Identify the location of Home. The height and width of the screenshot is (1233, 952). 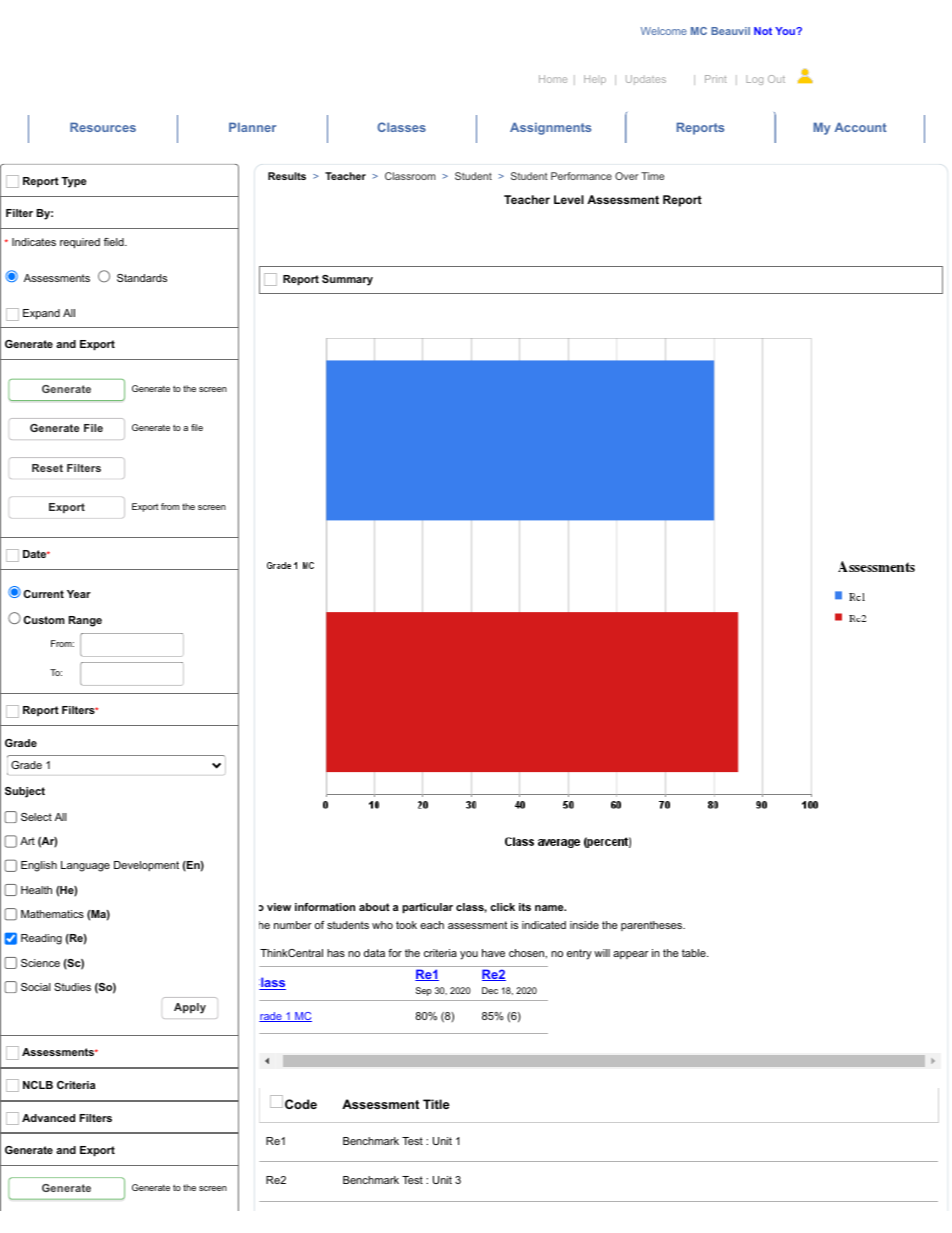
(553, 79).
